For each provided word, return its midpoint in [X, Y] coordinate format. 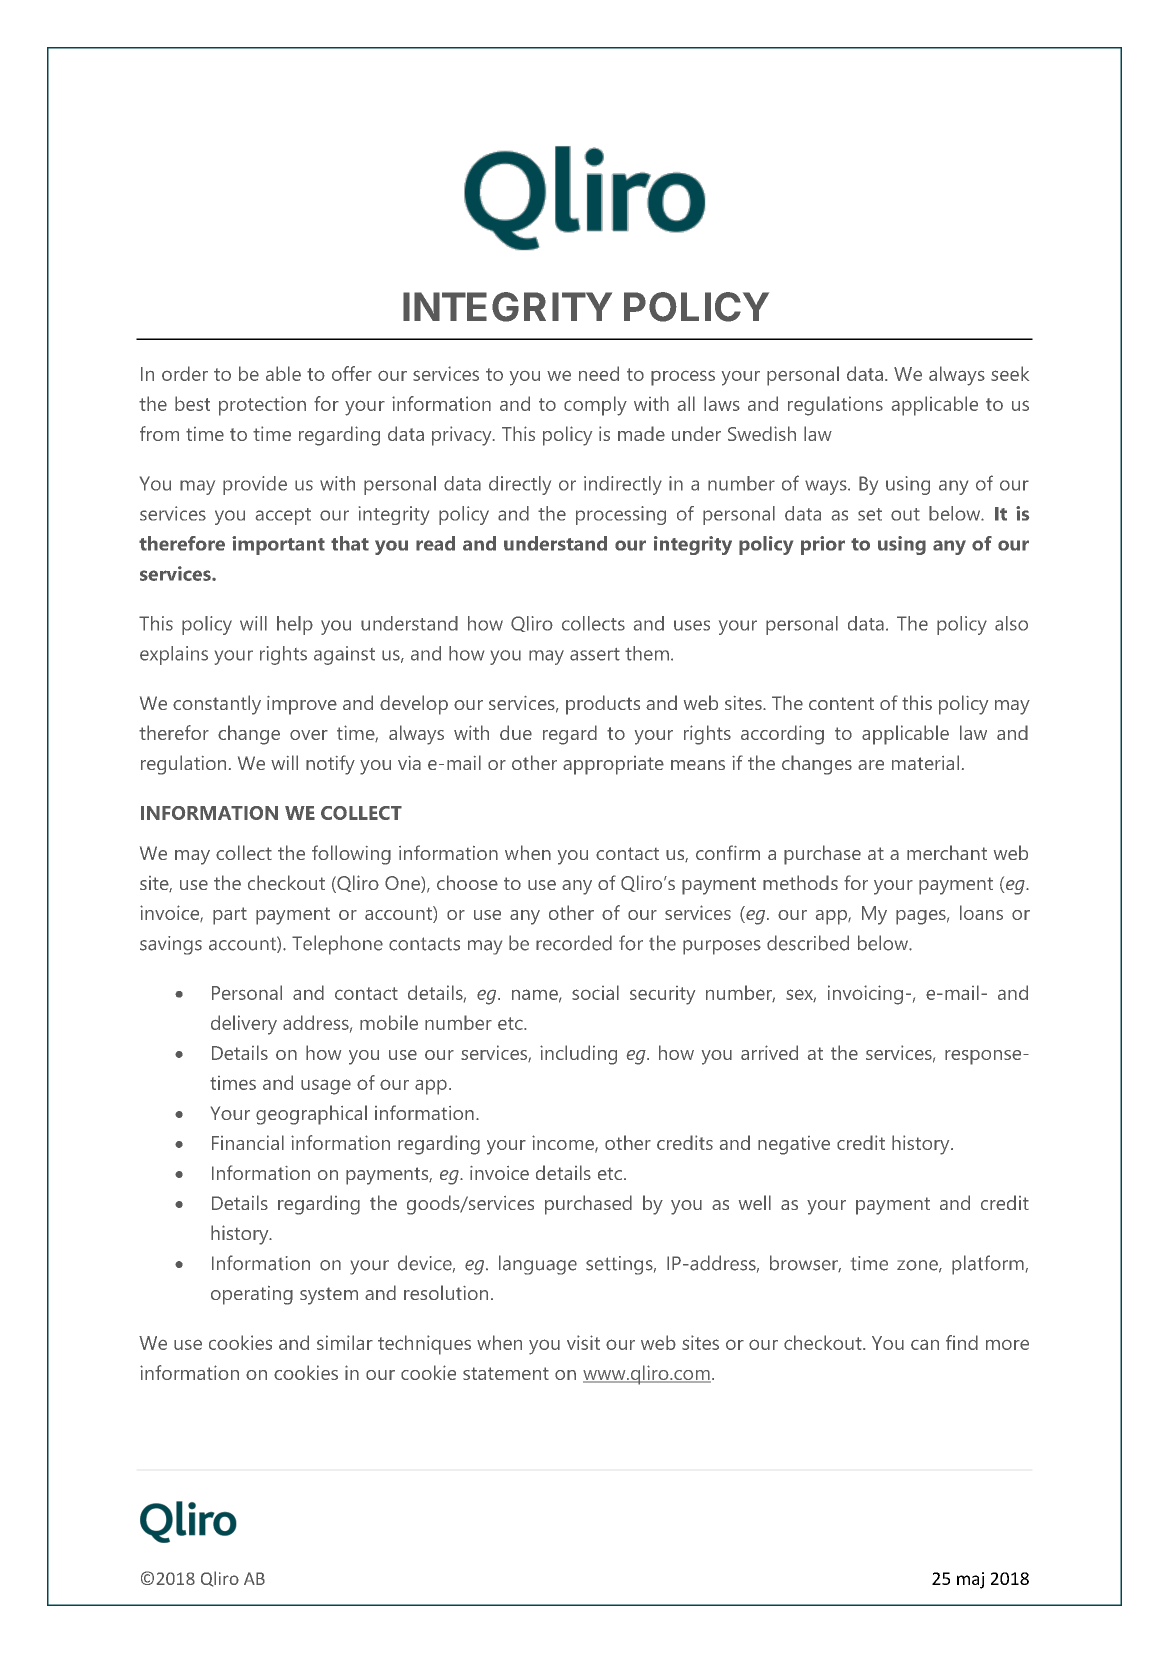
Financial [248, 1142]
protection [262, 406]
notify [330, 765]
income [564, 1144]
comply [595, 406]
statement [506, 1373]
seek [1010, 373]
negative [794, 1145]
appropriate [613, 765]
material [925, 762]
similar [345, 1342]
